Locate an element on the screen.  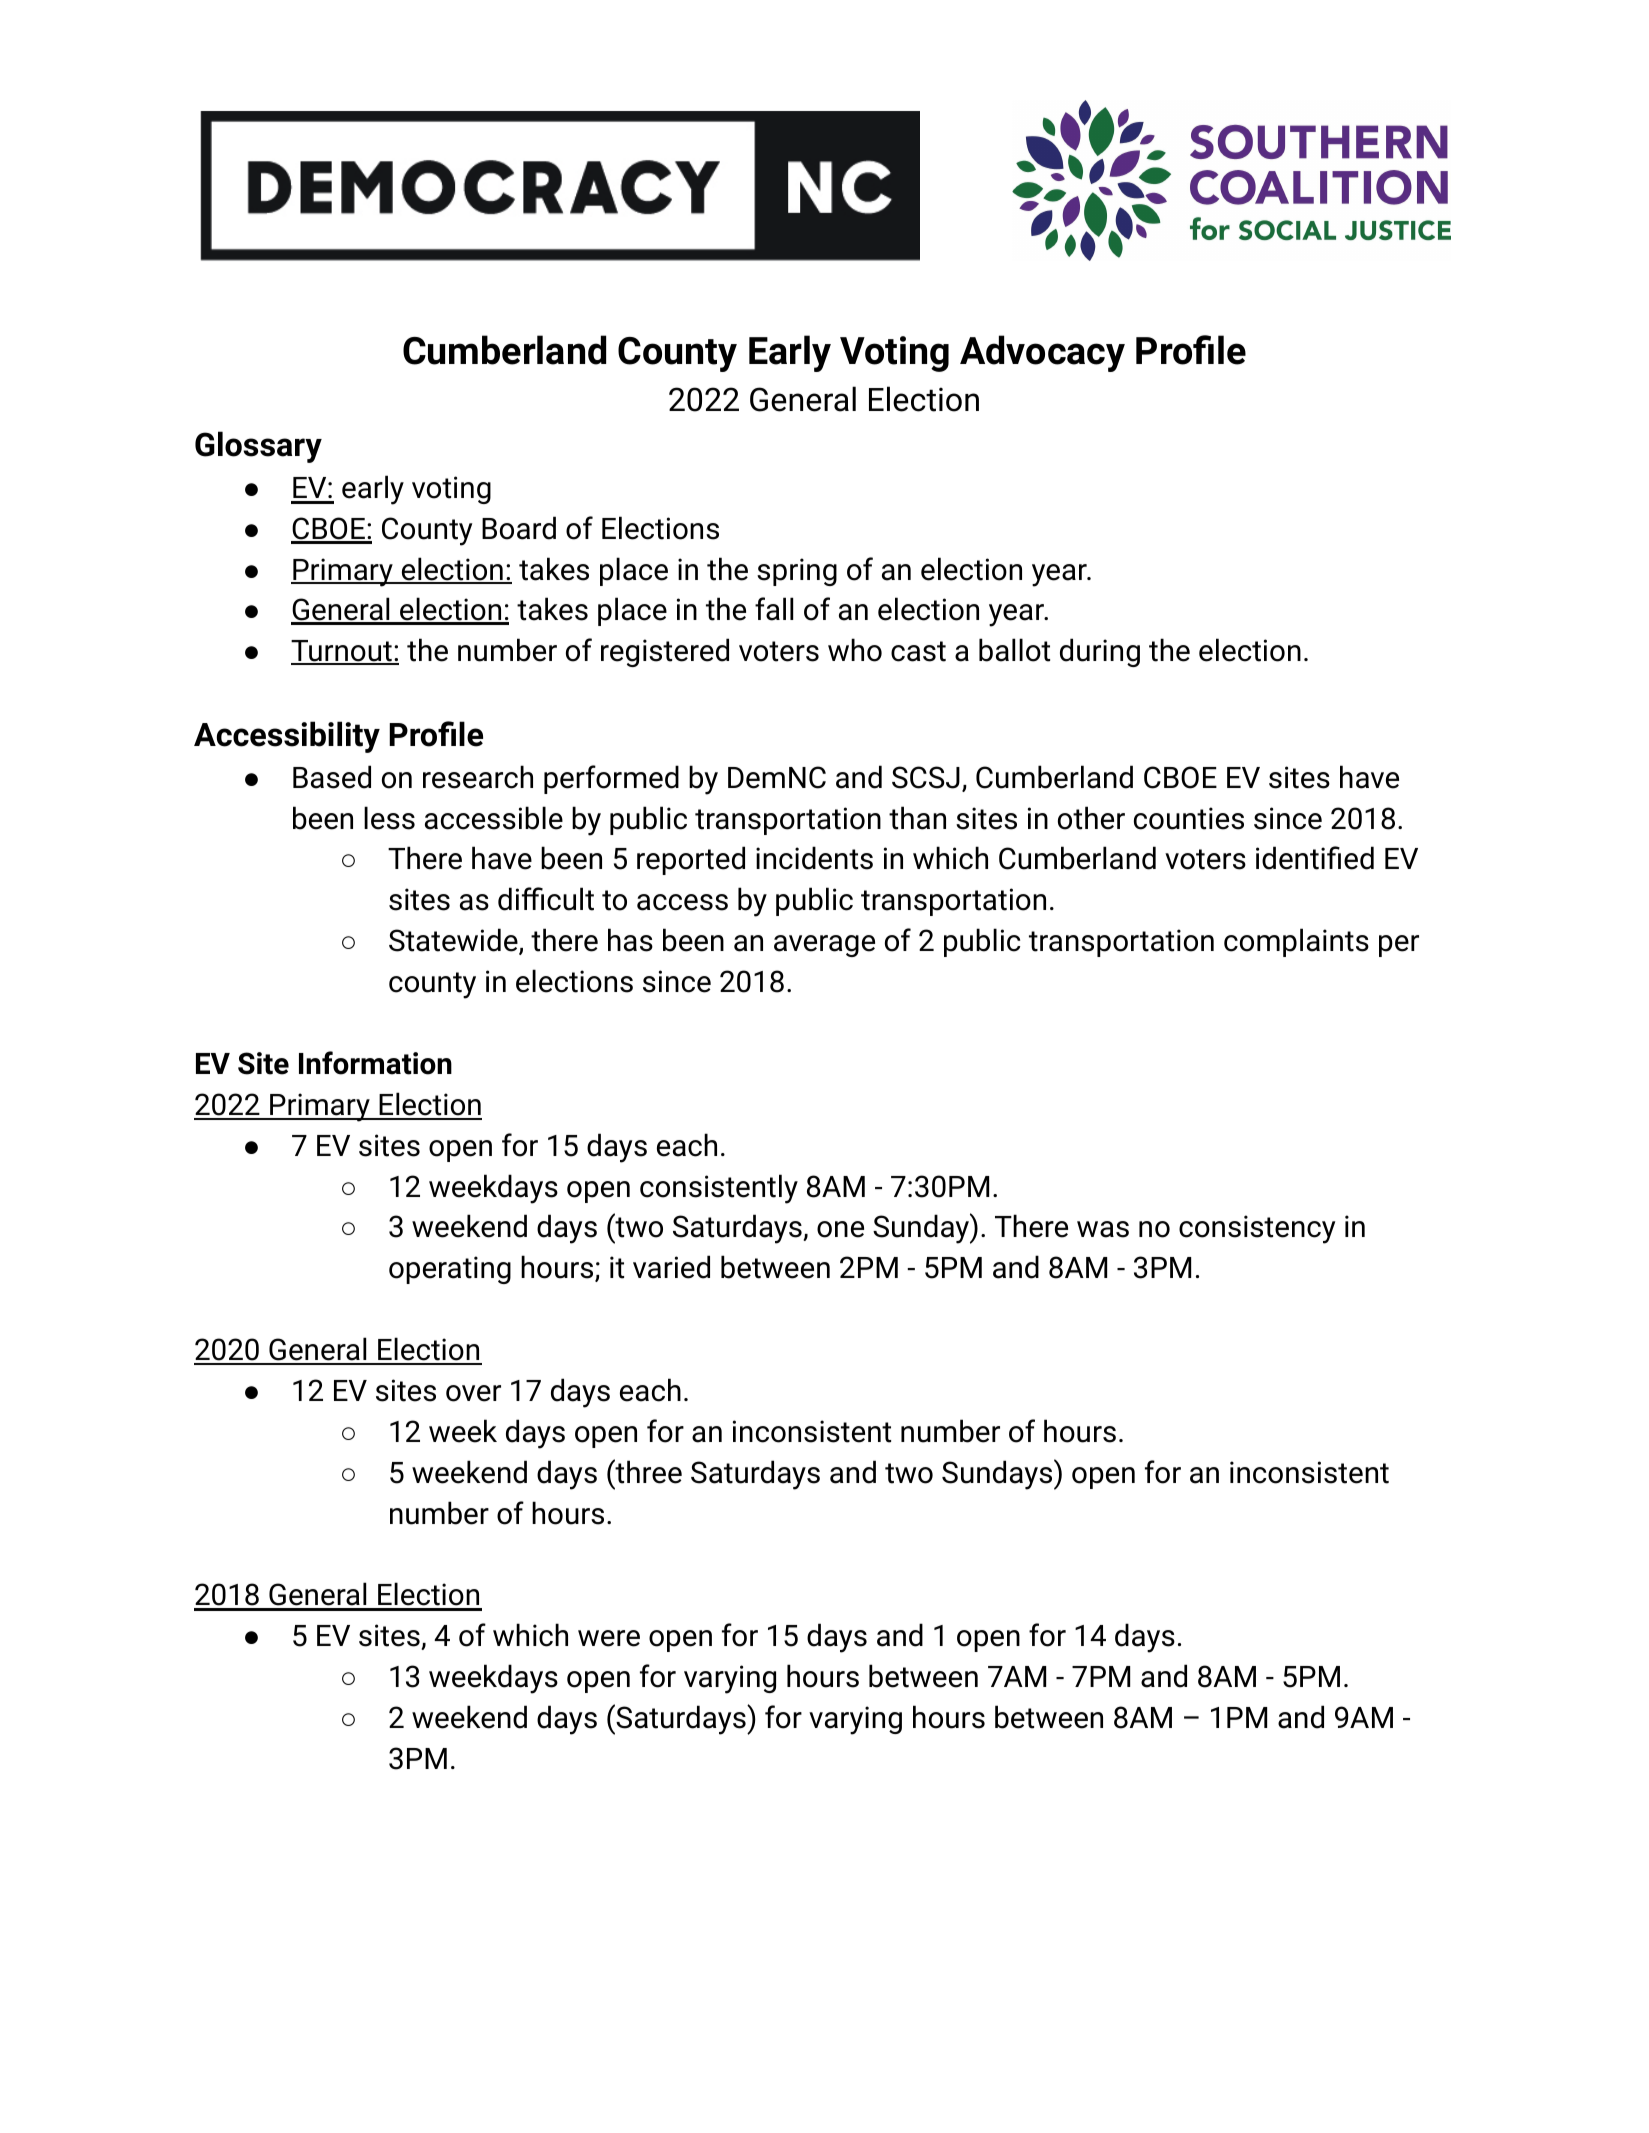
counties is located at coordinates (1189, 818).
